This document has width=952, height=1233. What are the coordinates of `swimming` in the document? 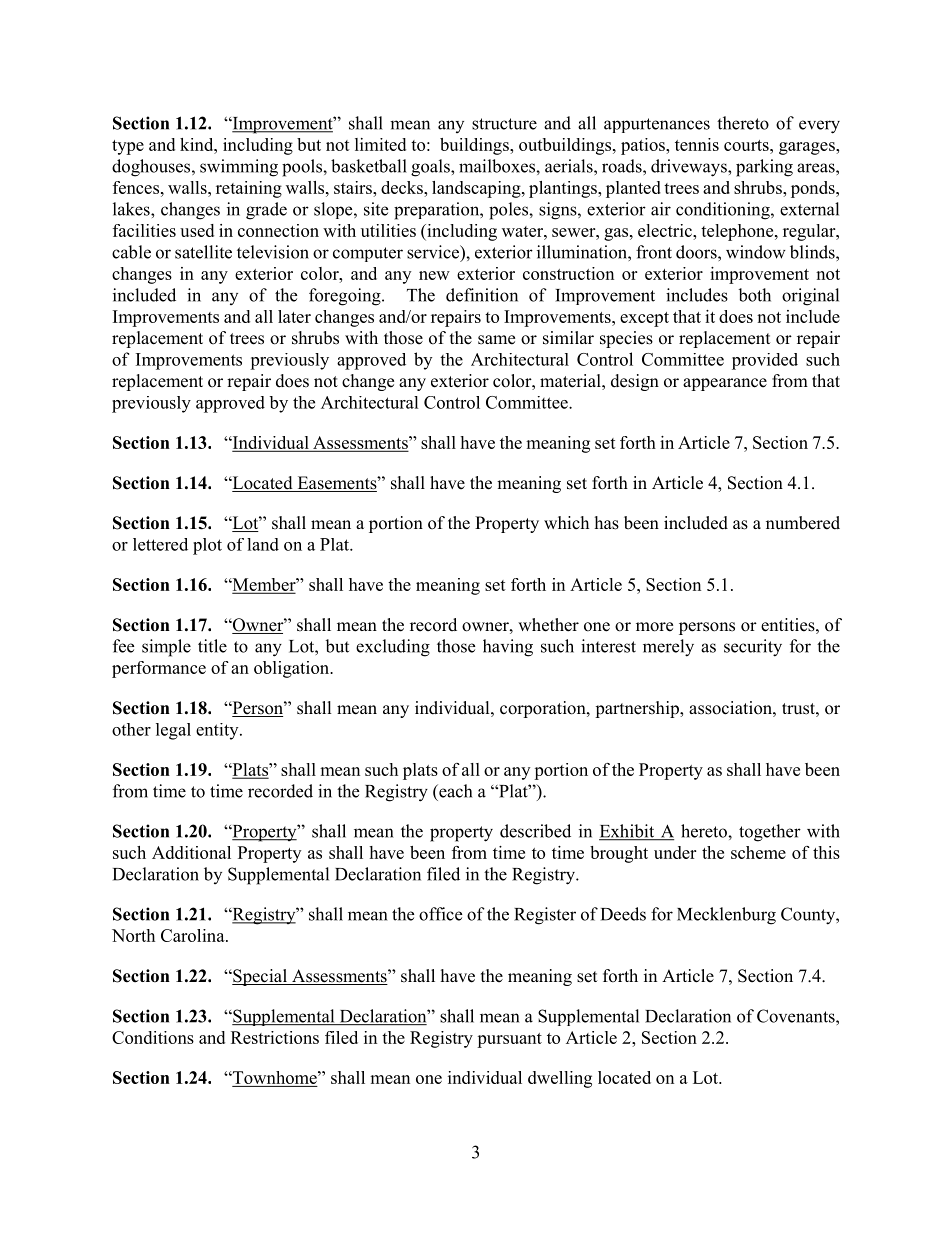 It's located at (239, 168).
